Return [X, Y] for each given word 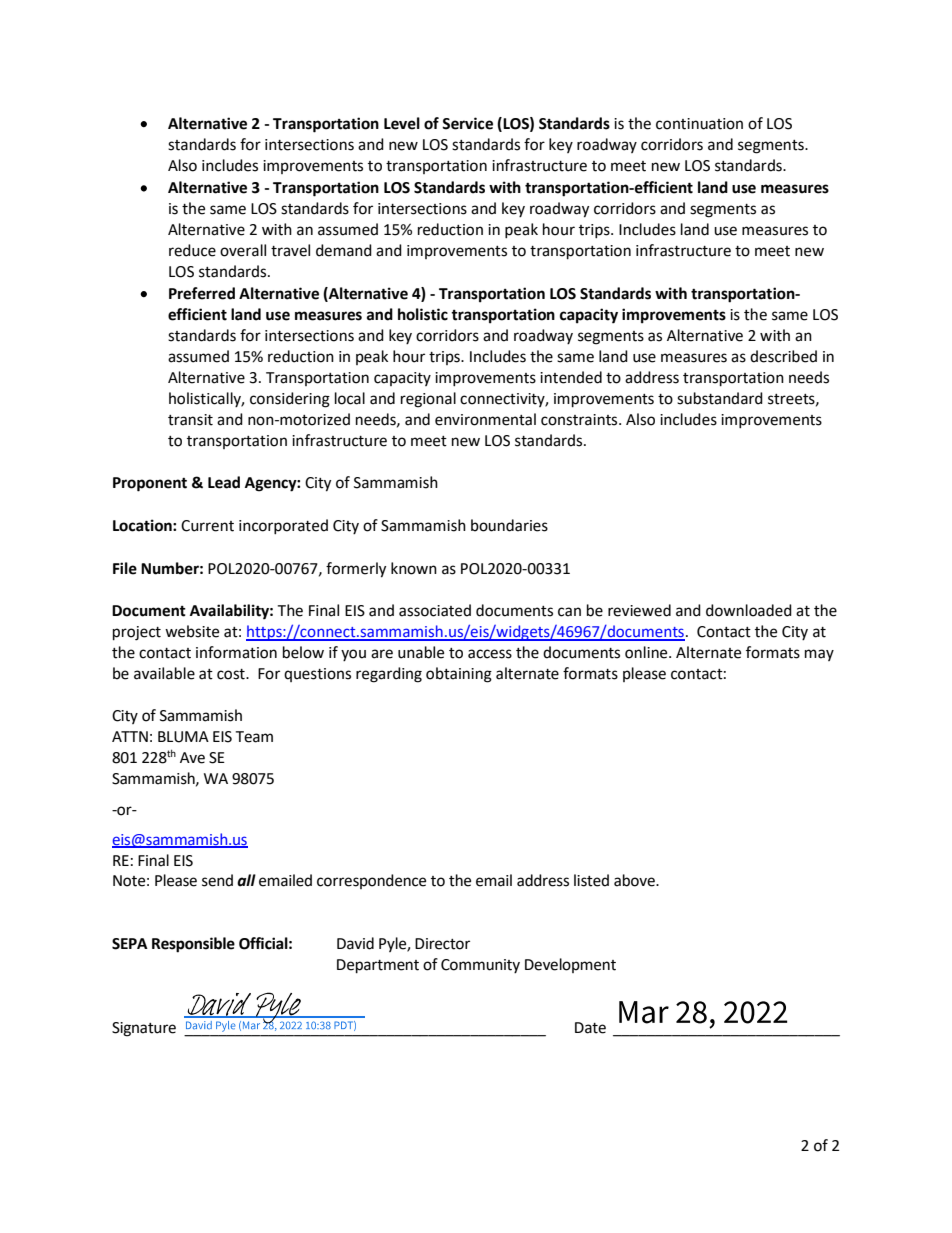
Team [254, 737]
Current [207, 526]
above [635, 880]
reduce [192, 250]
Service [467, 123]
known [414, 568]
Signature [144, 1029]
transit [190, 420]
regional [428, 400]
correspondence [371, 881]
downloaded [749, 610]
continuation [699, 124]
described [783, 356]
